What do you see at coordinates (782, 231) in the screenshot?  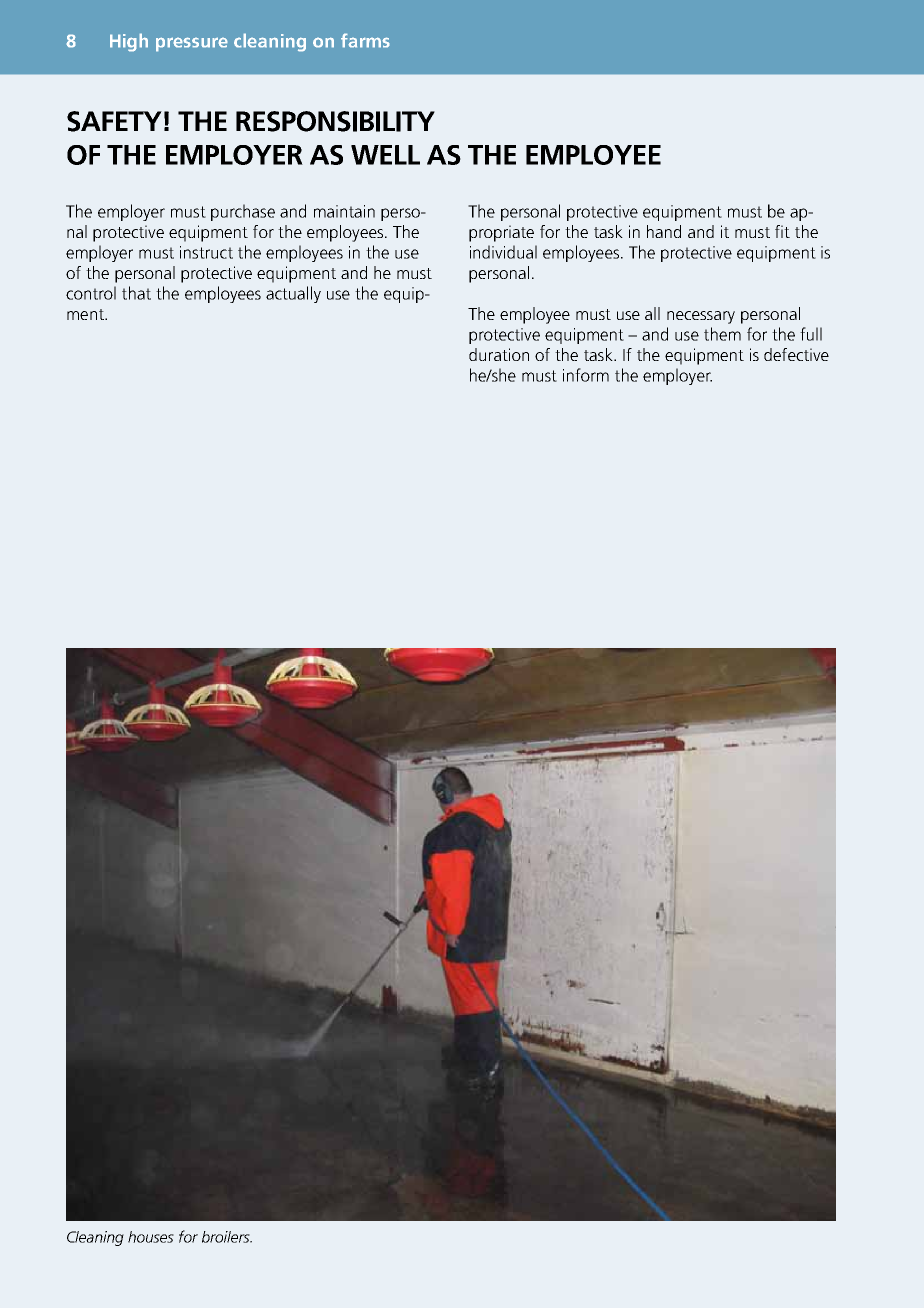 I see `fit` at bounding box center [782, 231].
